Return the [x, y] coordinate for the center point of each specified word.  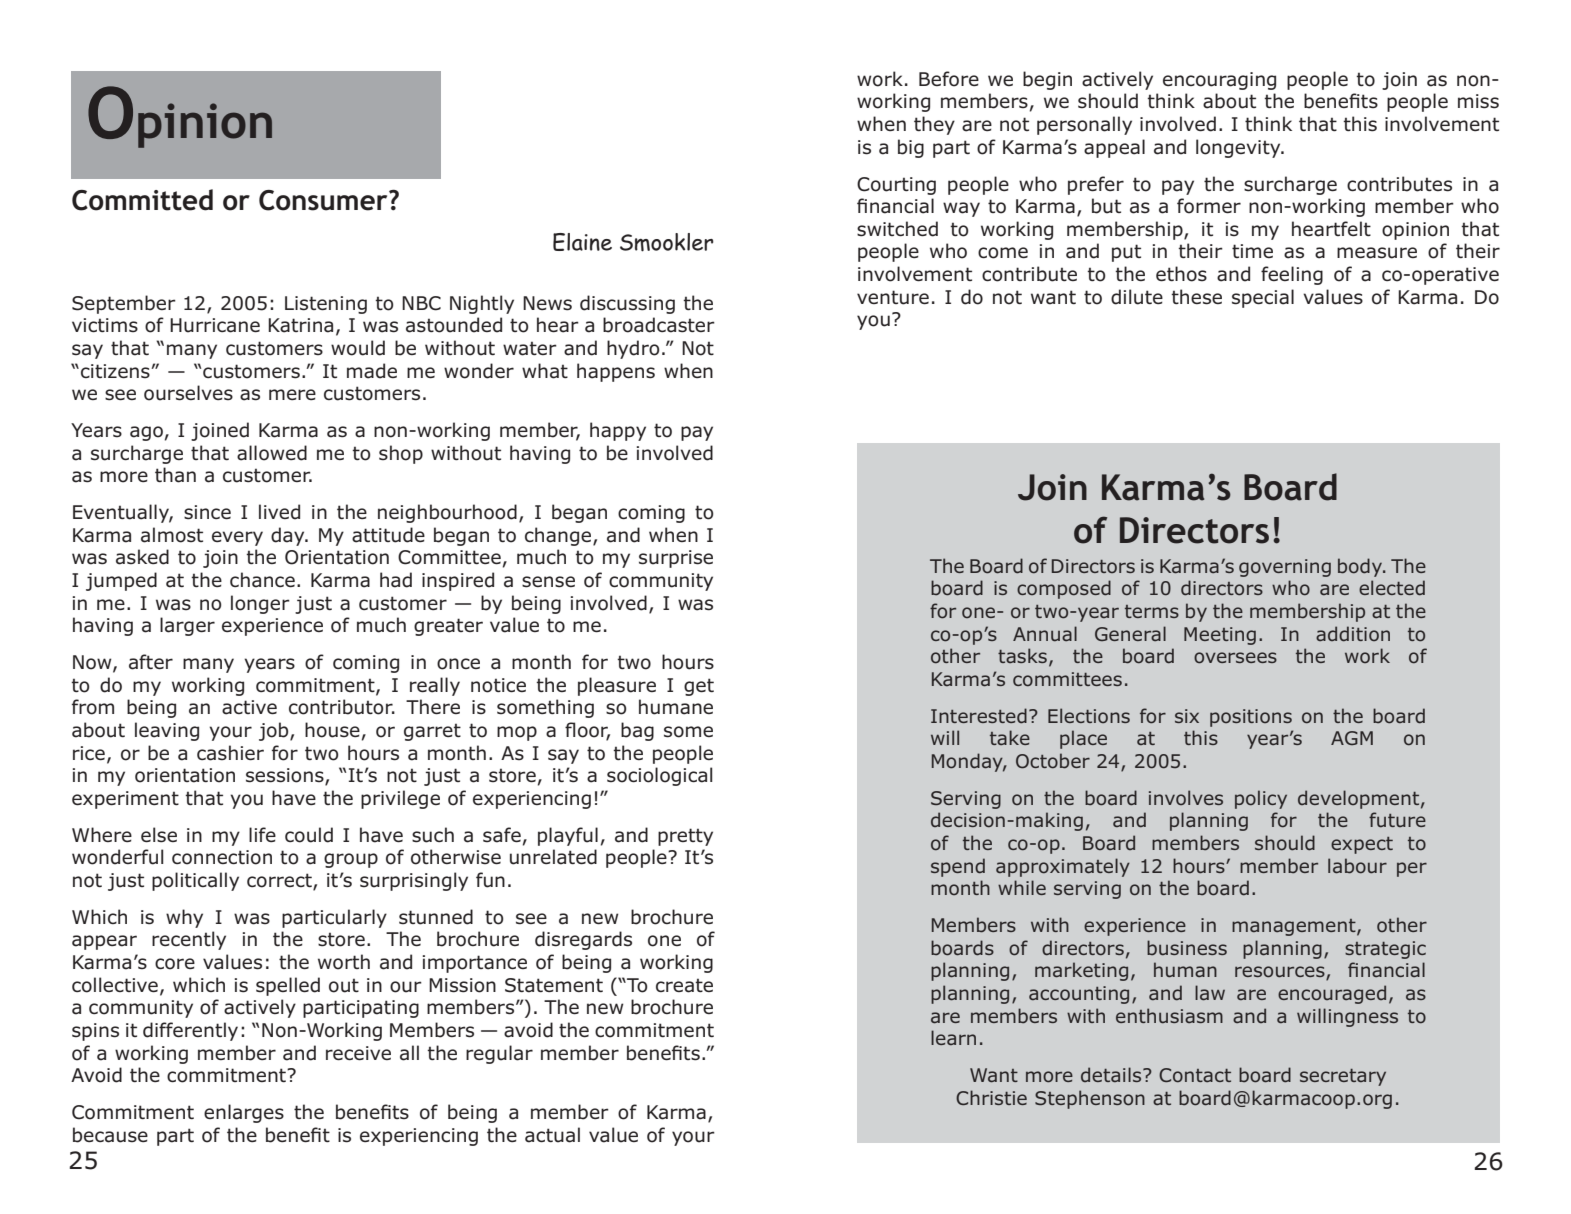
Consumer [324, 200]
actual [552, 1135]
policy [1261, 799]
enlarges [244, 1113]
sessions [286, 776]
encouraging [1219, 81]
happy [618, 431]
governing [1285, 568]
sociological [659, 776]
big [911, 148]
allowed [272, 453]
